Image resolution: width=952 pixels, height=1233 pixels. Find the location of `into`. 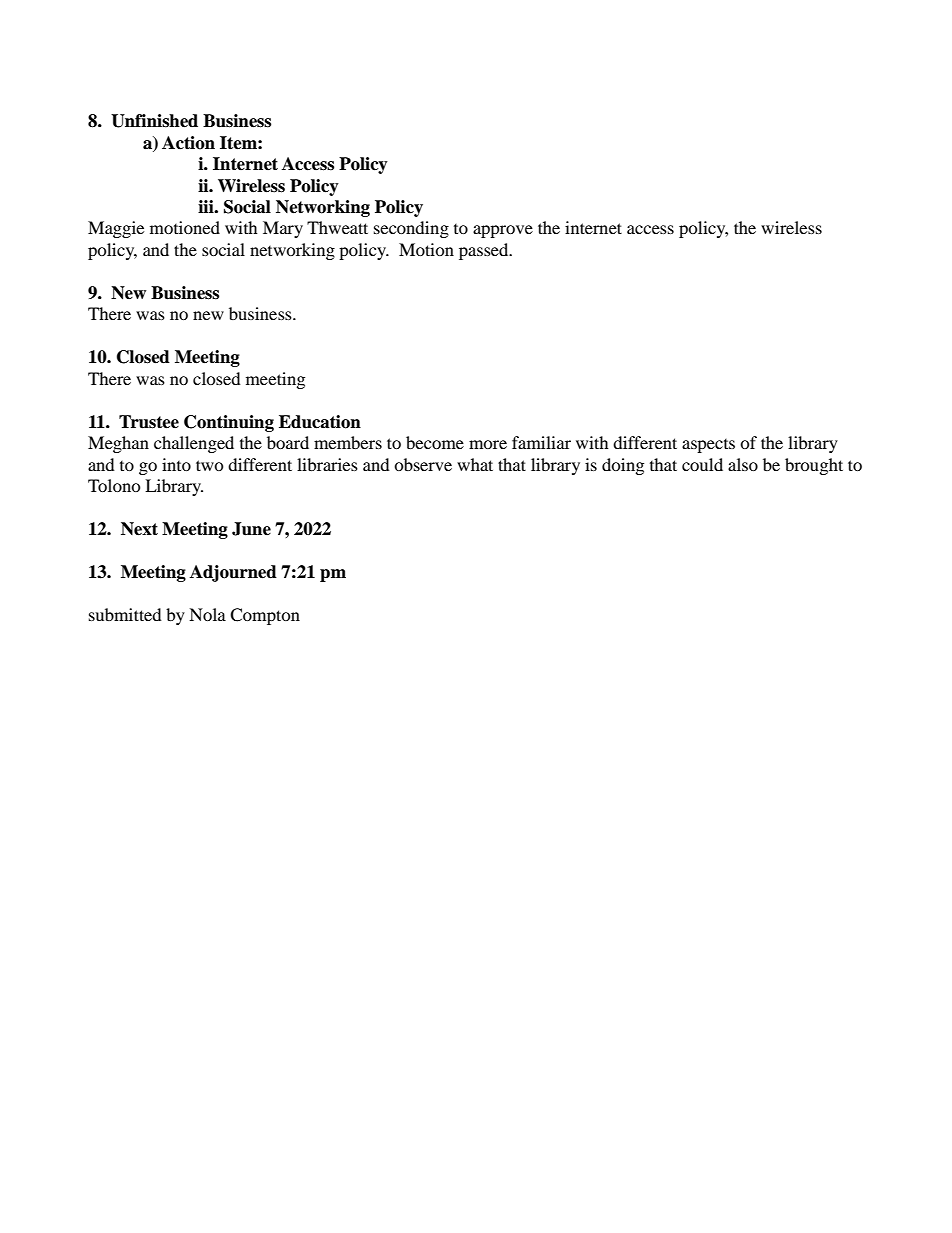

into is located at coordinates (176, 464).
